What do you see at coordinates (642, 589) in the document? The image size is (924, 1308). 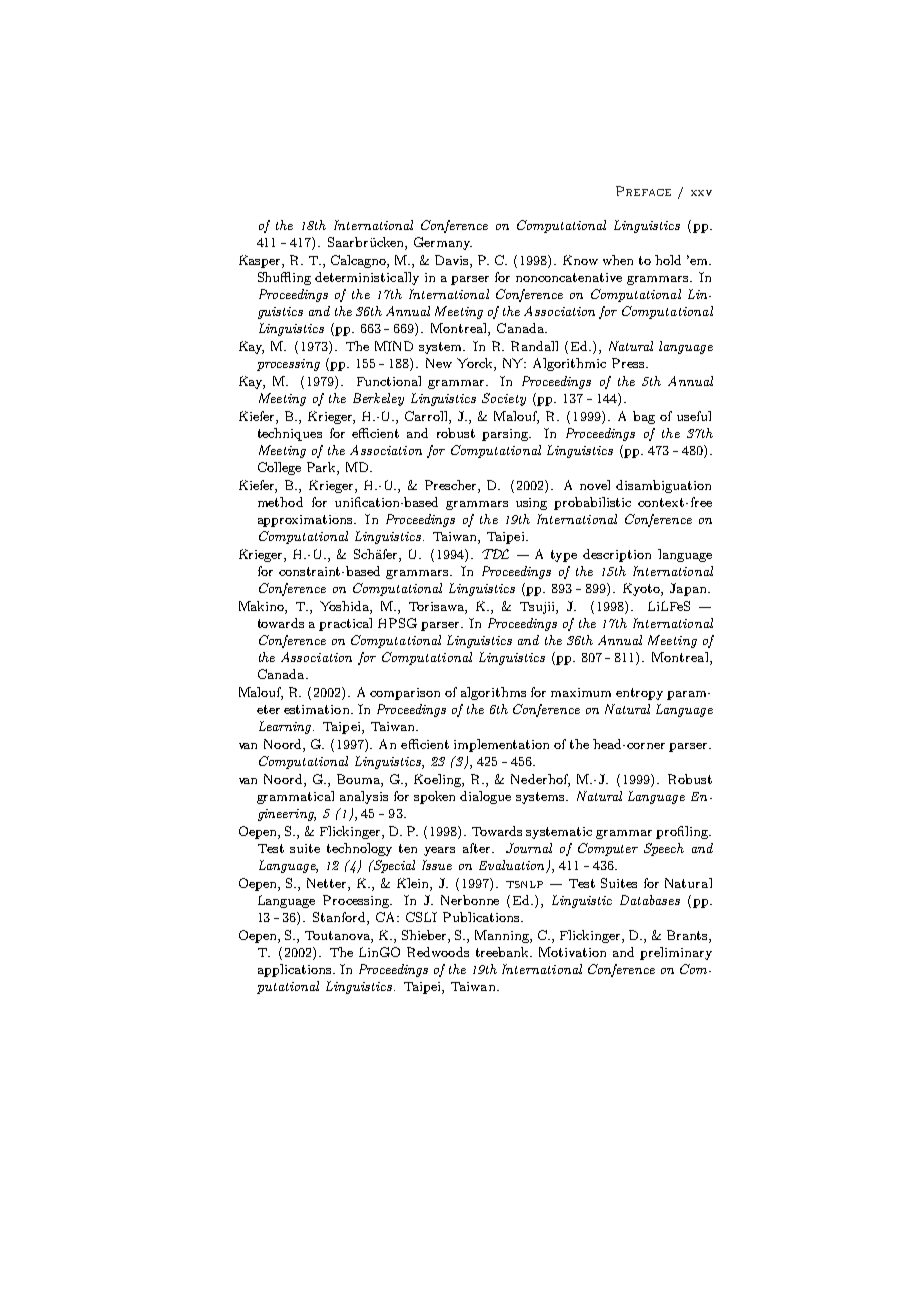 I see `Kyoto` at bounding box center [642, 589].
